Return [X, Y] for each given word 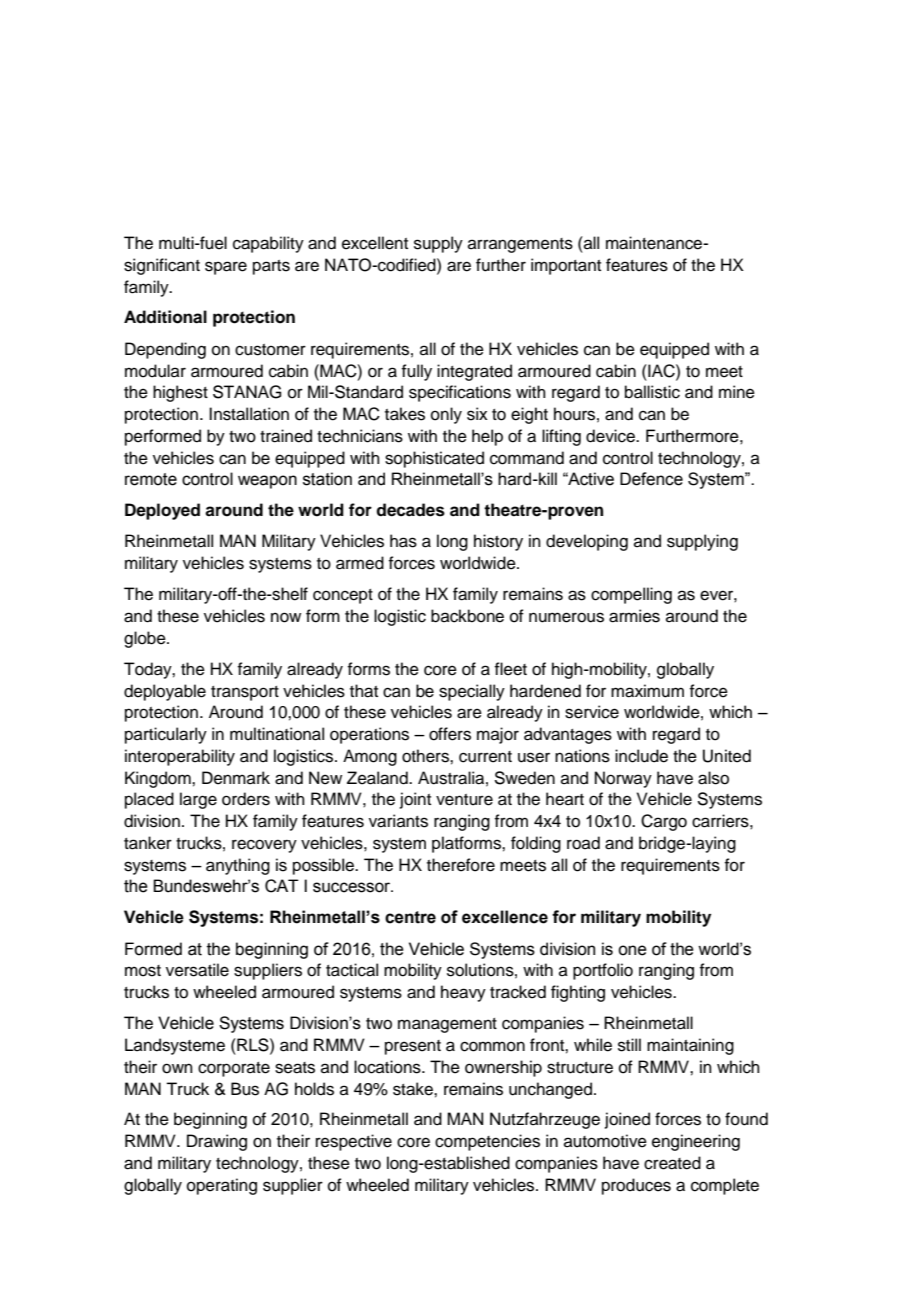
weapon [267, 482]
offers [450, 734]
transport [245, 693]
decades [410, 510]
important [566, 266]
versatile [197, 970]
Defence [651, 479]
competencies [487, 1142]
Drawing [217, 1142]
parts [271, 267]
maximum [647, 691]
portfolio [603, 971]
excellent [375, 243]
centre [410, 917]
